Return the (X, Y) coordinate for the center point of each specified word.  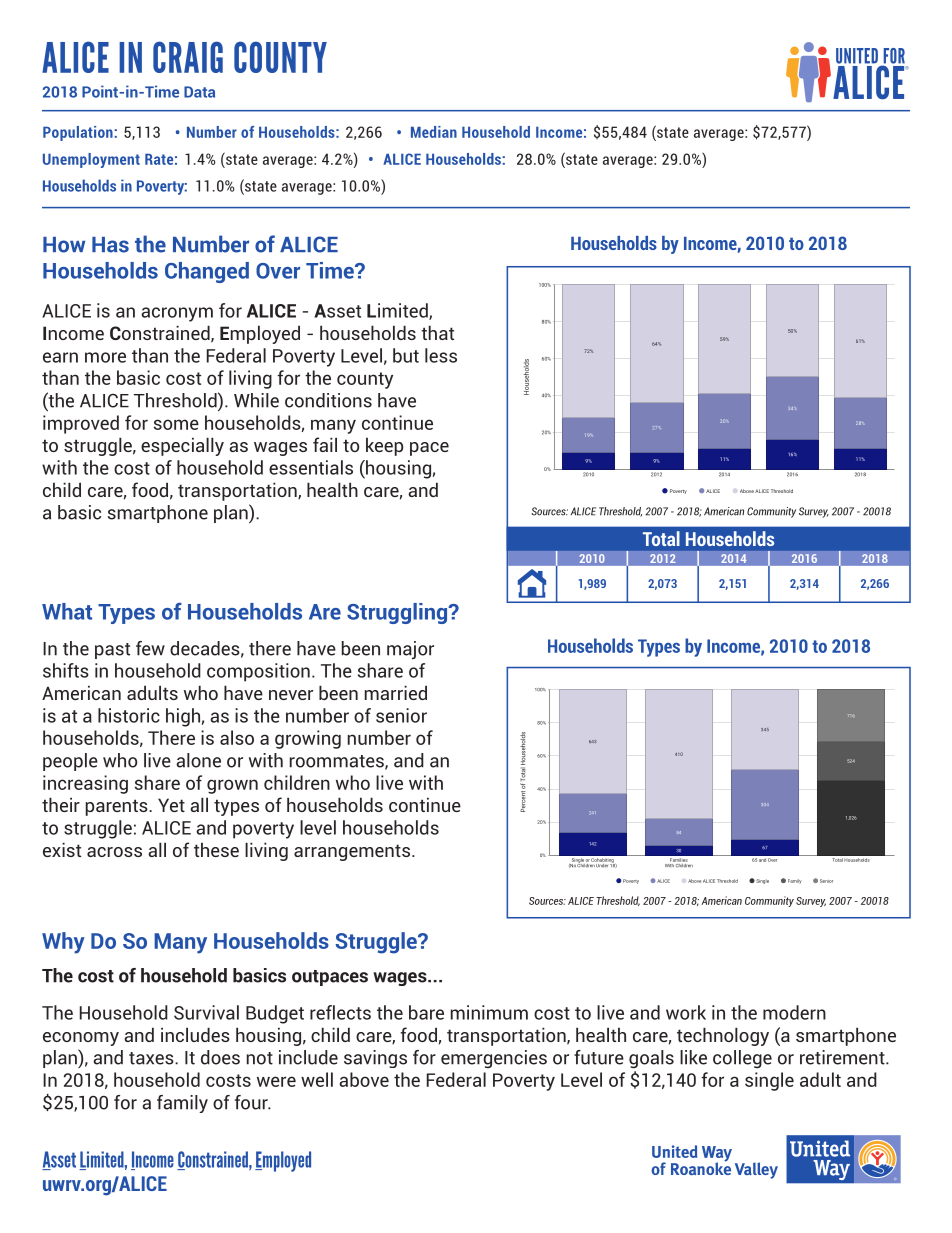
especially (182, 446)
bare (426, 1012)
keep (384, 446)
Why (63, 943)
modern (794, 1012)
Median (434, 132)
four (252, 1102)
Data (199, 92)
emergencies (494, 1059)
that (437, 332)
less (441, 355)
